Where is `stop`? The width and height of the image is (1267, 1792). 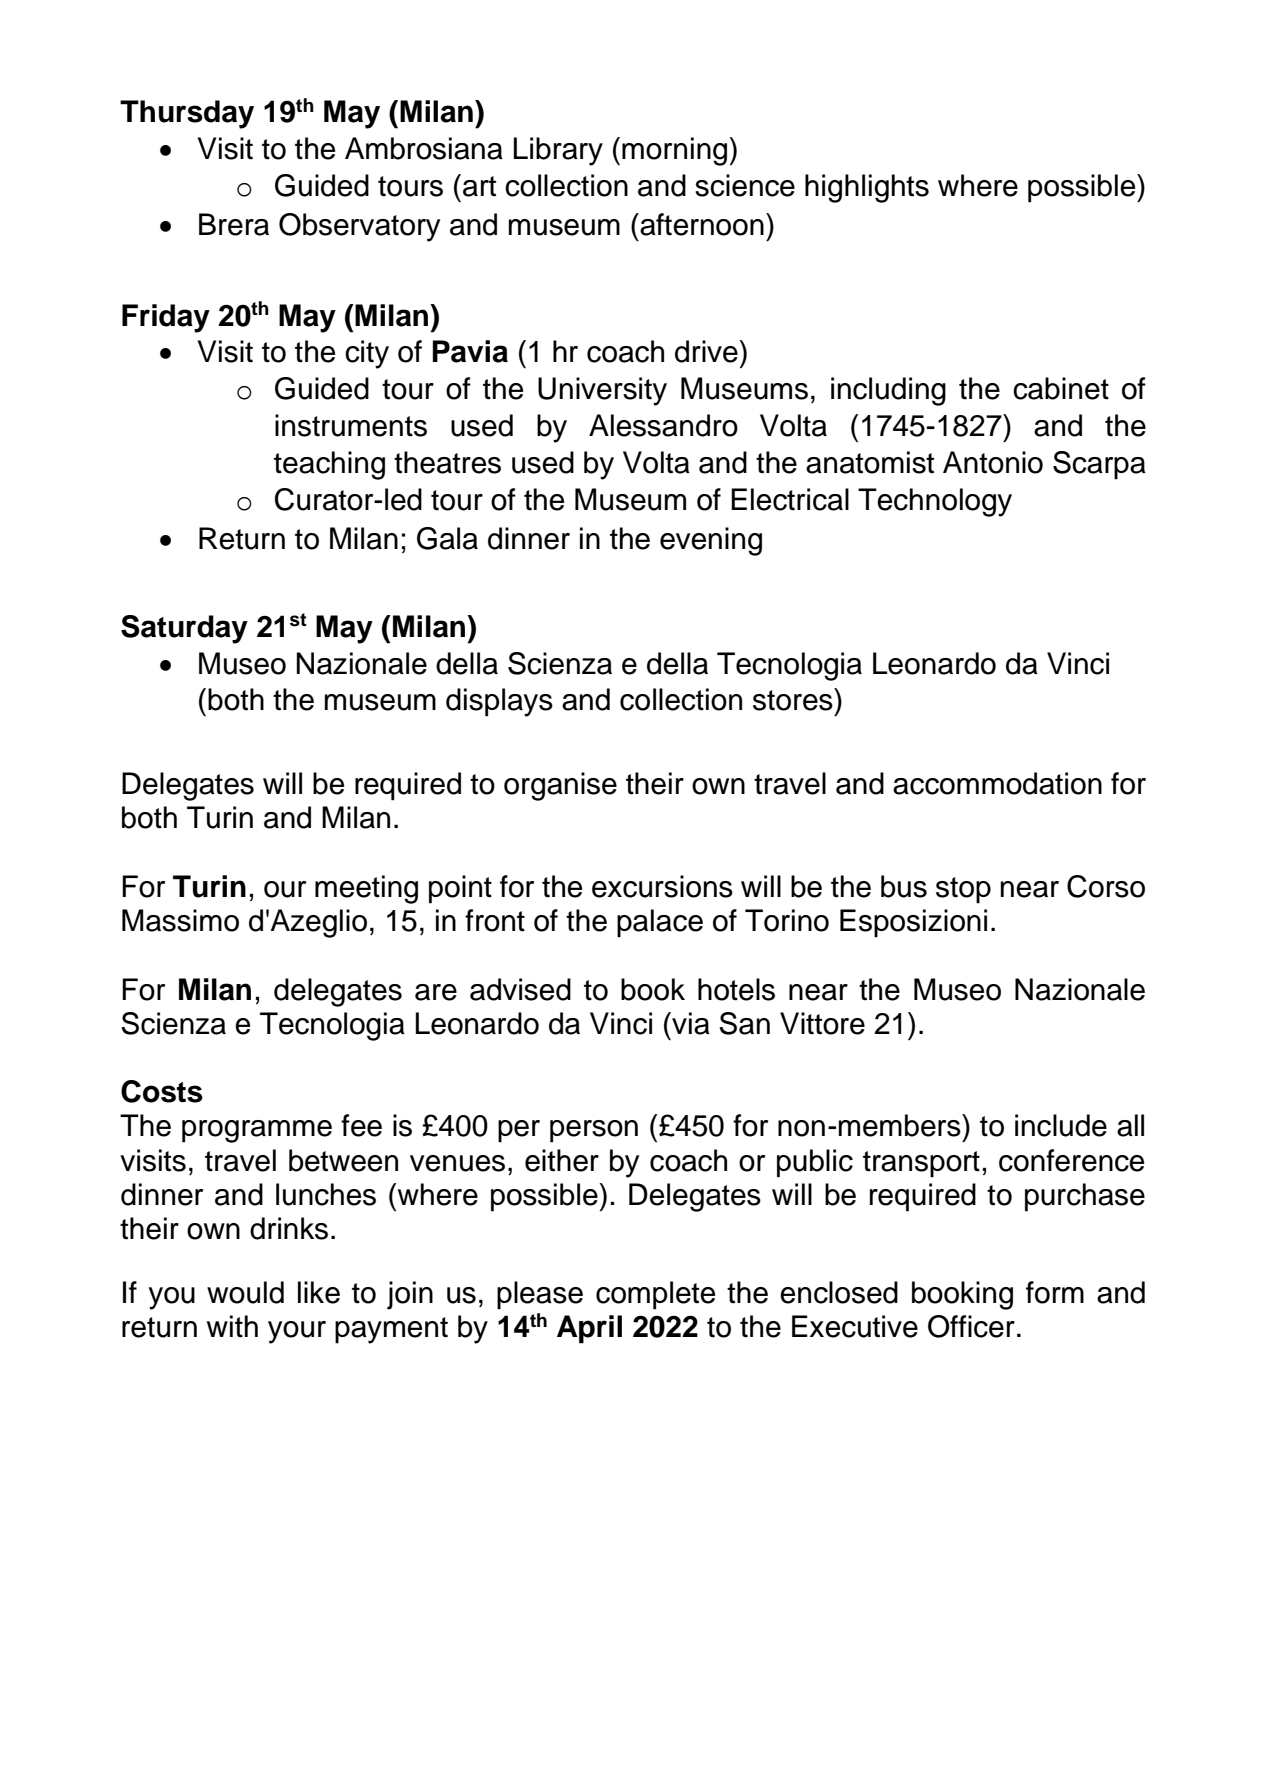 stop is located at coordinates (963, 890).
